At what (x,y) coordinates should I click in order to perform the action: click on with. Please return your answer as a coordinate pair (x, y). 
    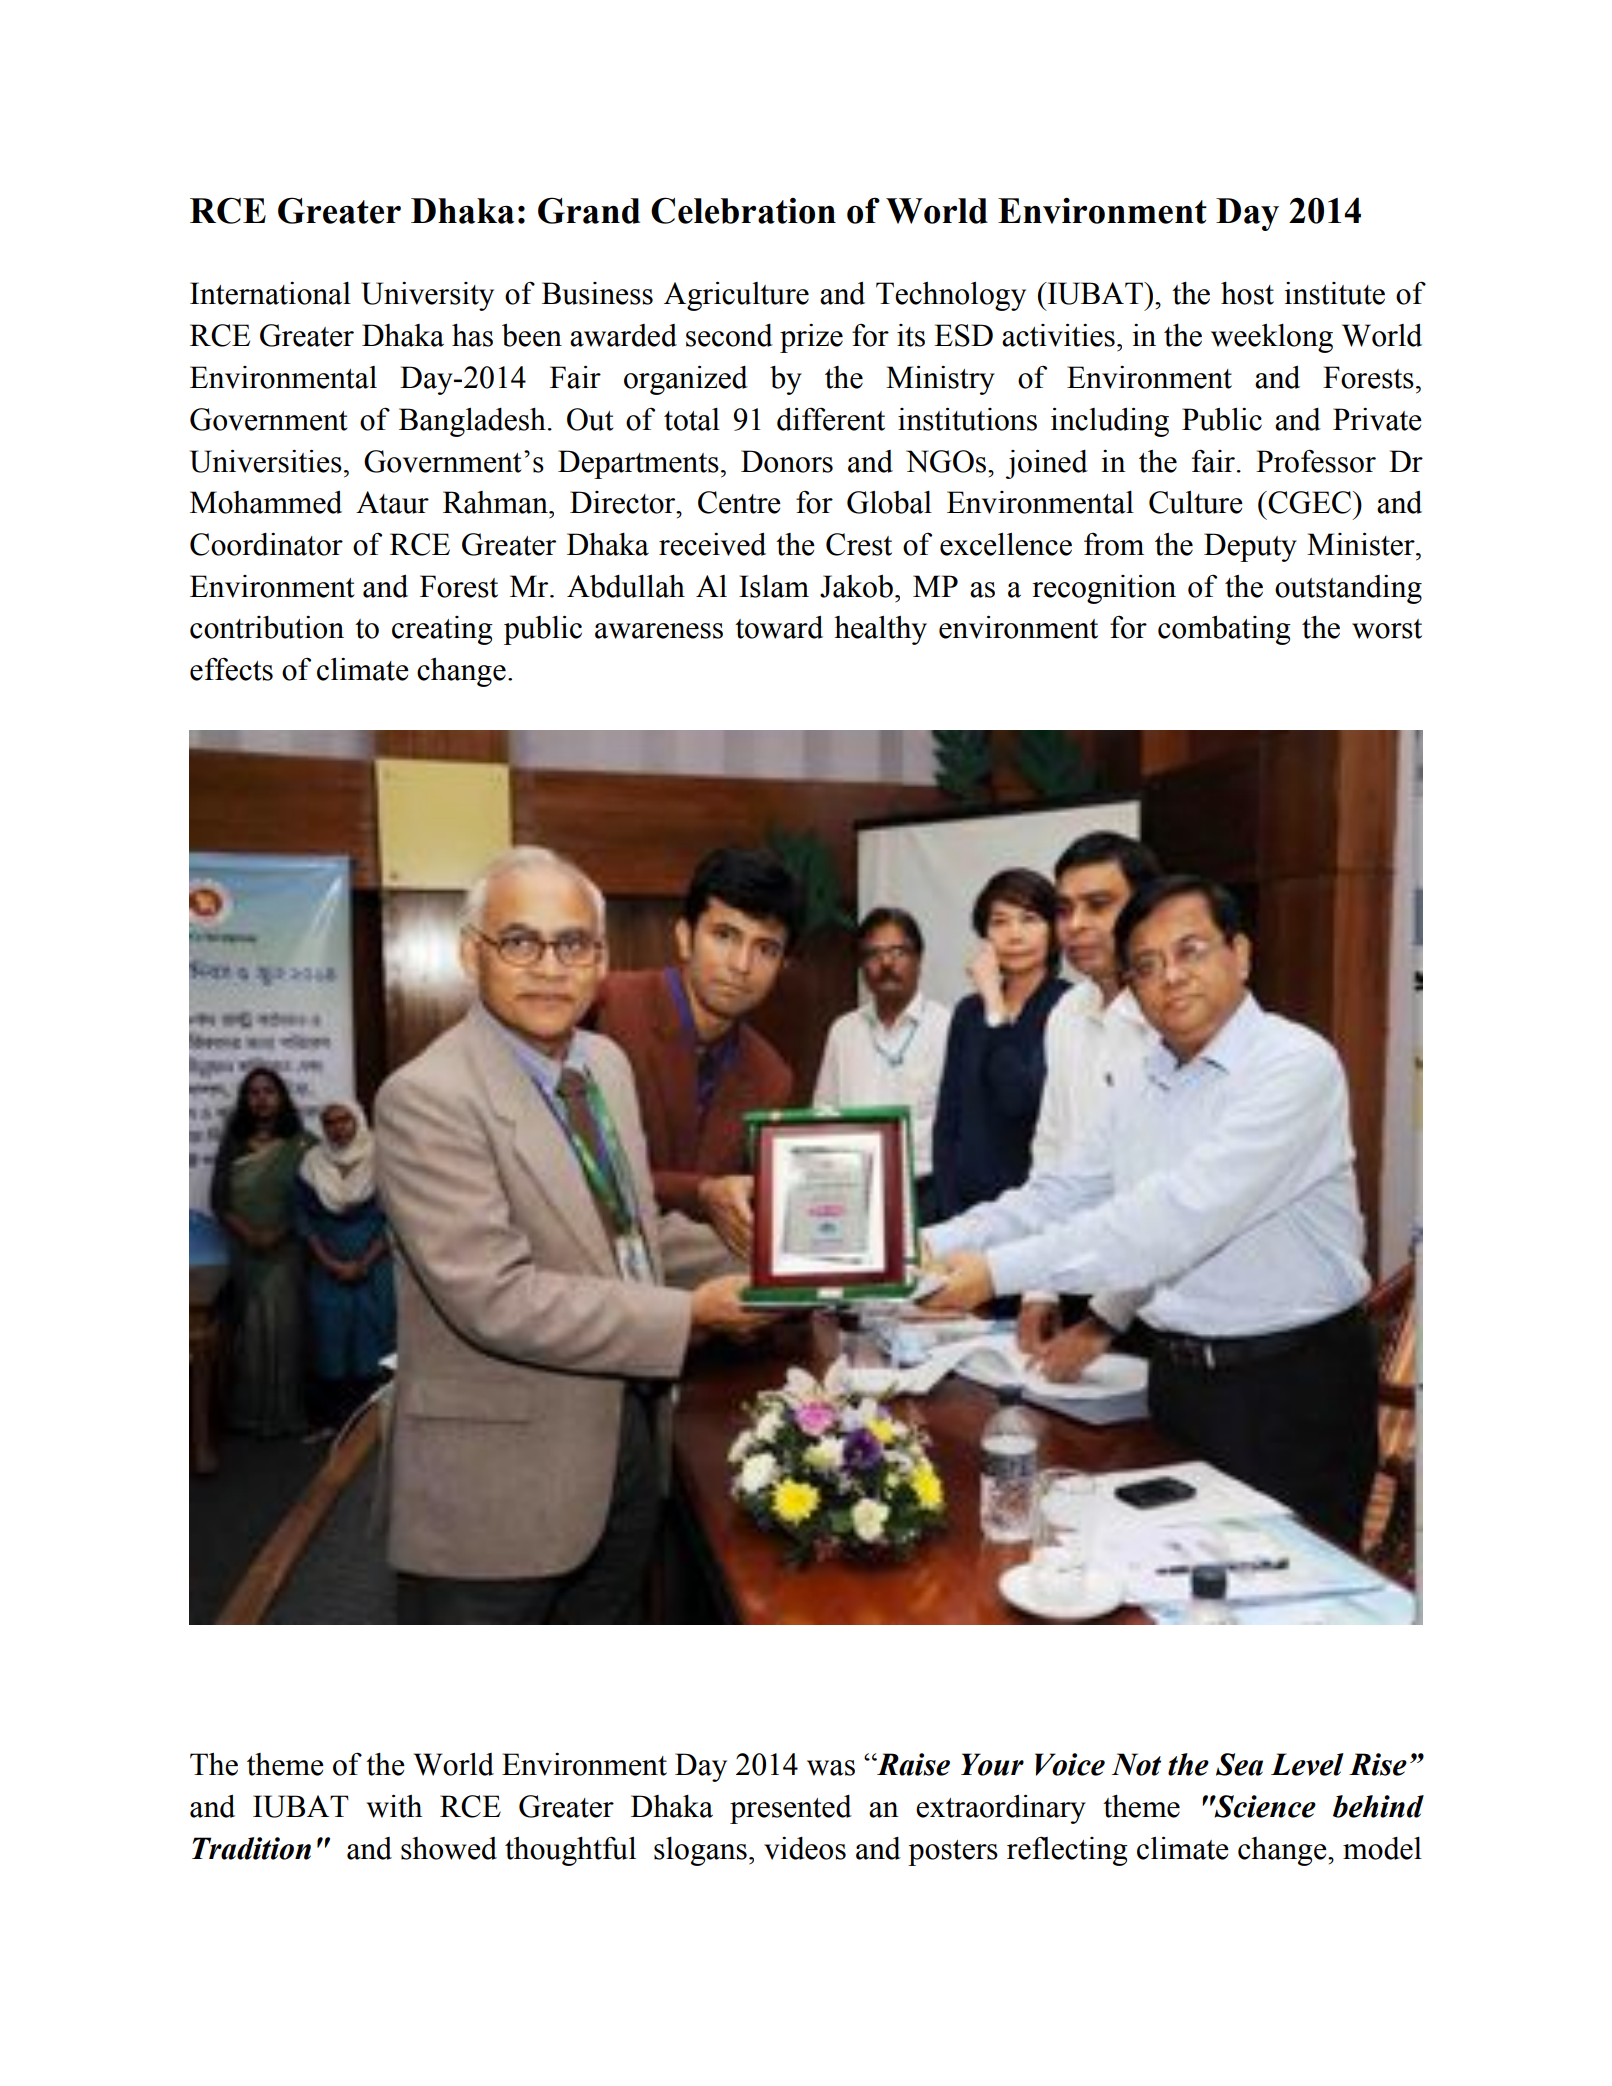
    Looking at the image, I should click on (394, 1806).
